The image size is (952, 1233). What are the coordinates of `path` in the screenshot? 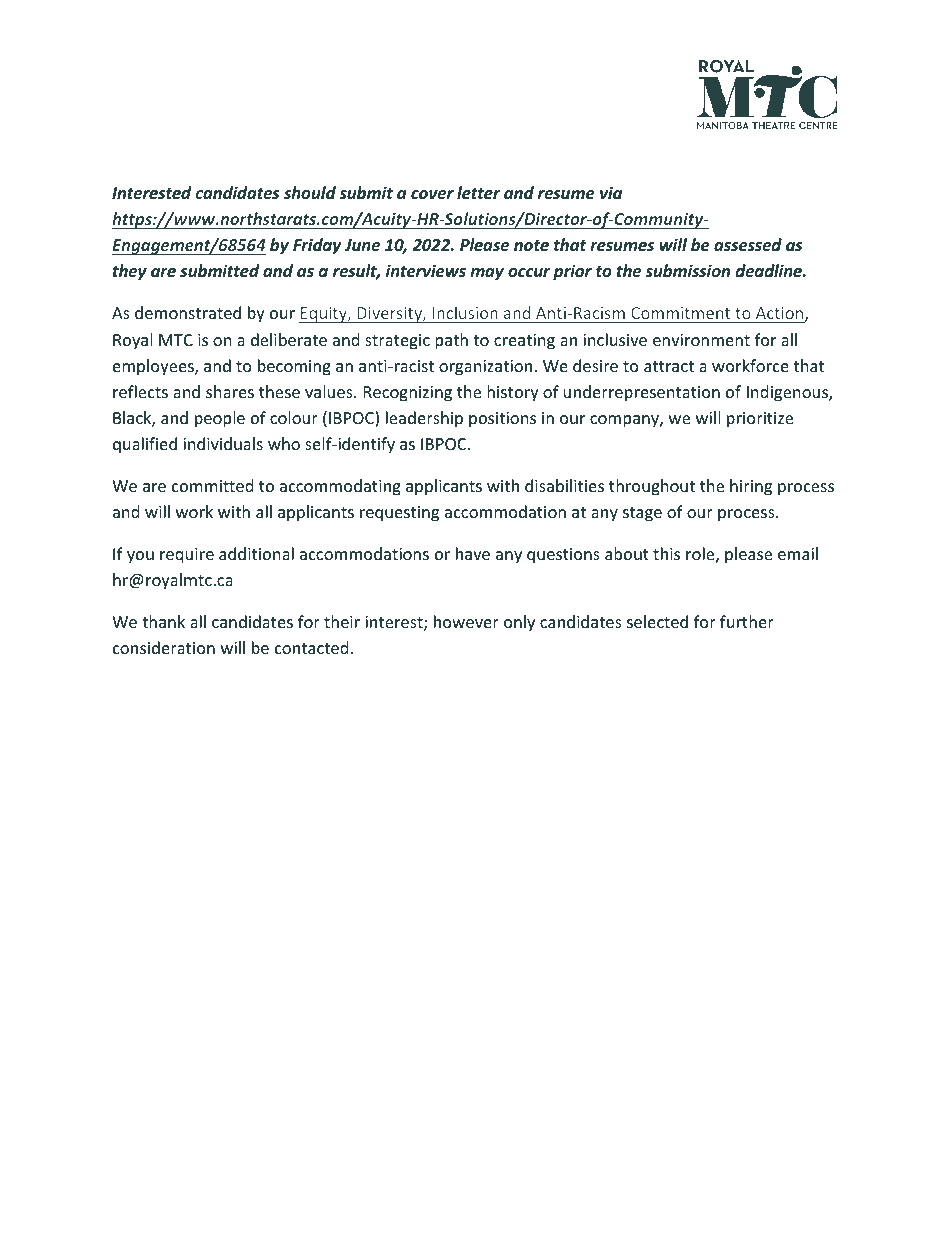 It's located at (451, 341).
